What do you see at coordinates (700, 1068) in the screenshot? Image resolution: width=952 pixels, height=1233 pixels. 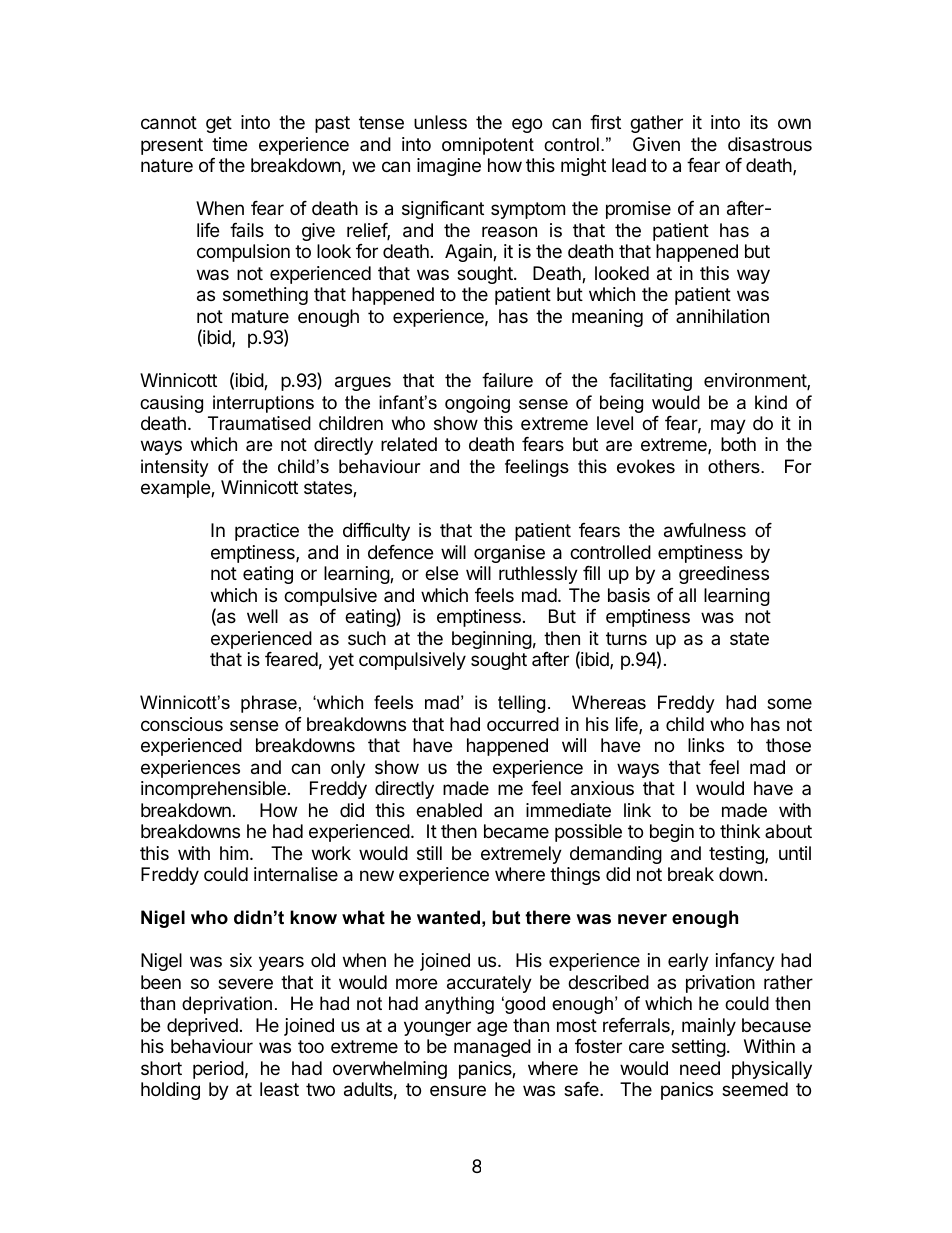 I see `need` at bounding box center [700, 1068].
